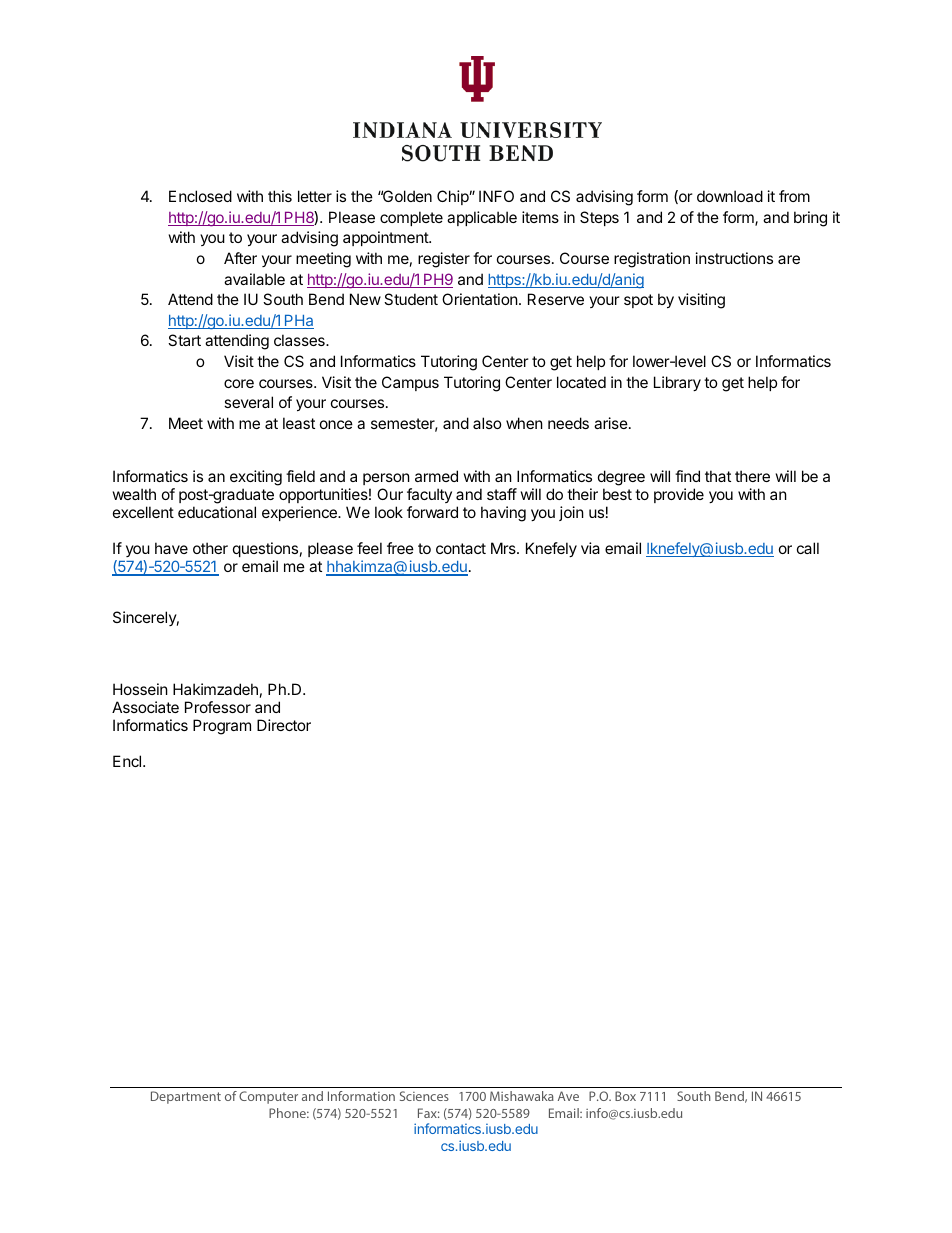  I want to click on educational, so click(217, 512).
